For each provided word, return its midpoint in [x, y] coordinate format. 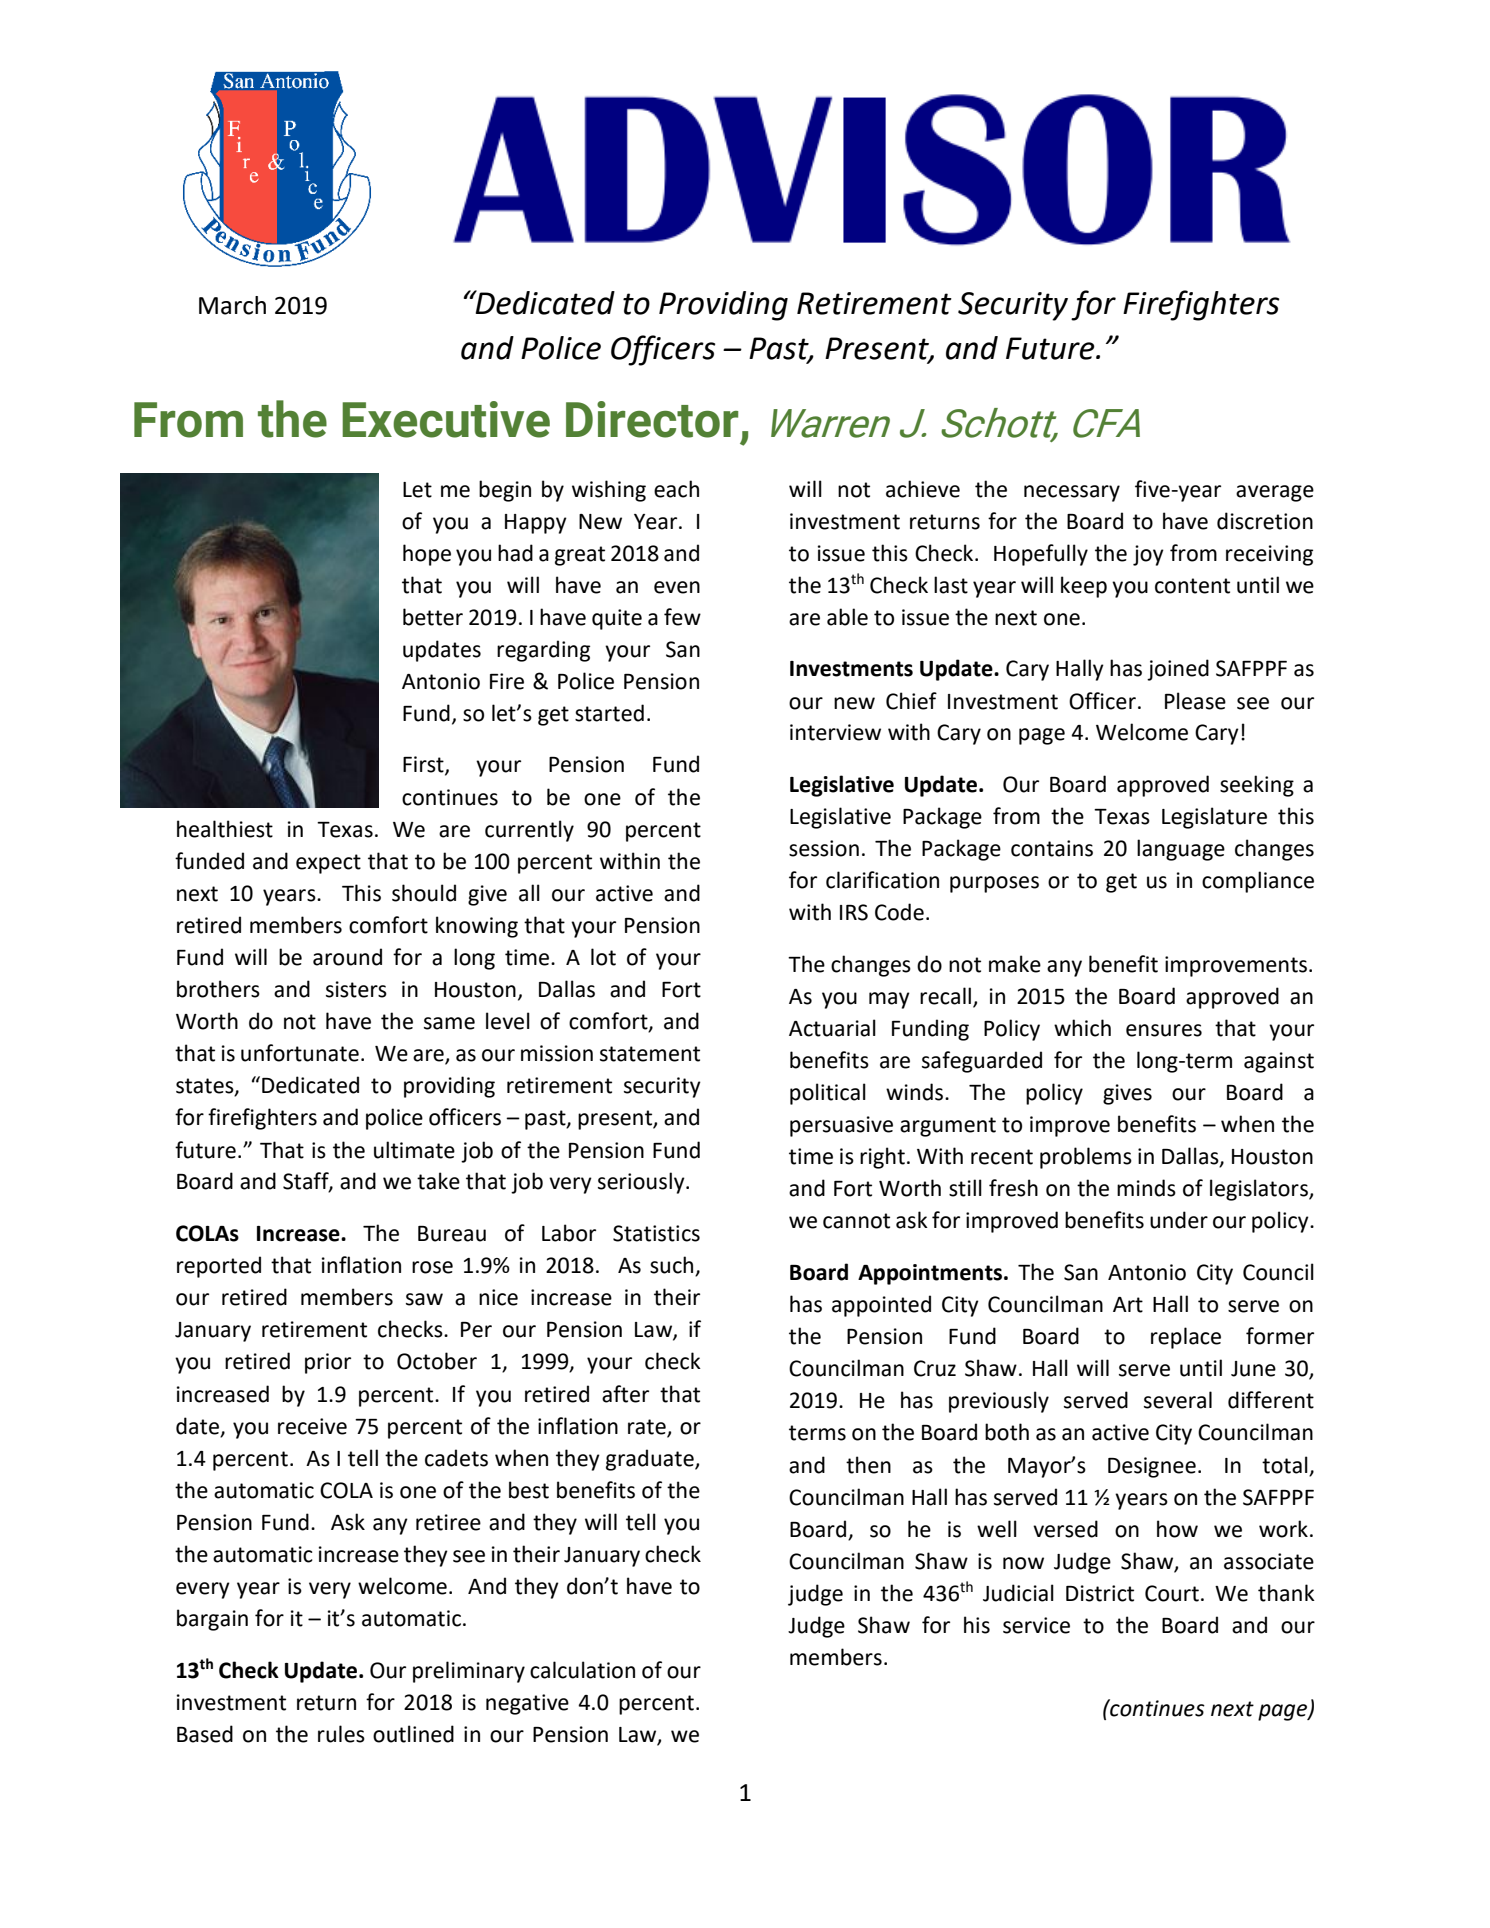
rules [341, 1734]
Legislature [1214, 818]
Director [652, 419]
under [1179, 1220]
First [424, 765]
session [824, 848]
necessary [1072, 493]
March [232, 305]
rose [432, 1267]
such [673, 1266]
